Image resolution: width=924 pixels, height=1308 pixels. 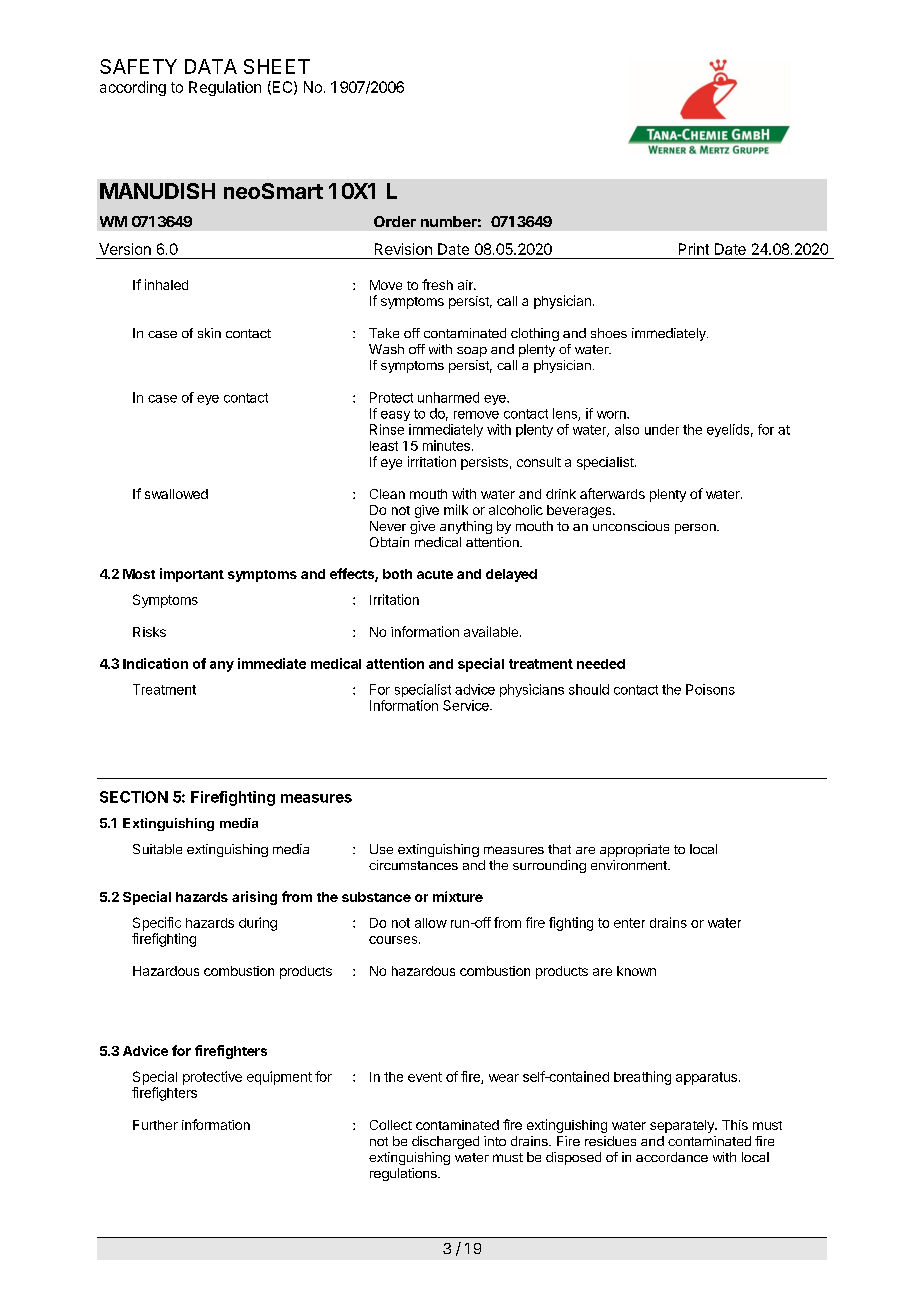 I want to click on Order, so click(x=395, y=221).
